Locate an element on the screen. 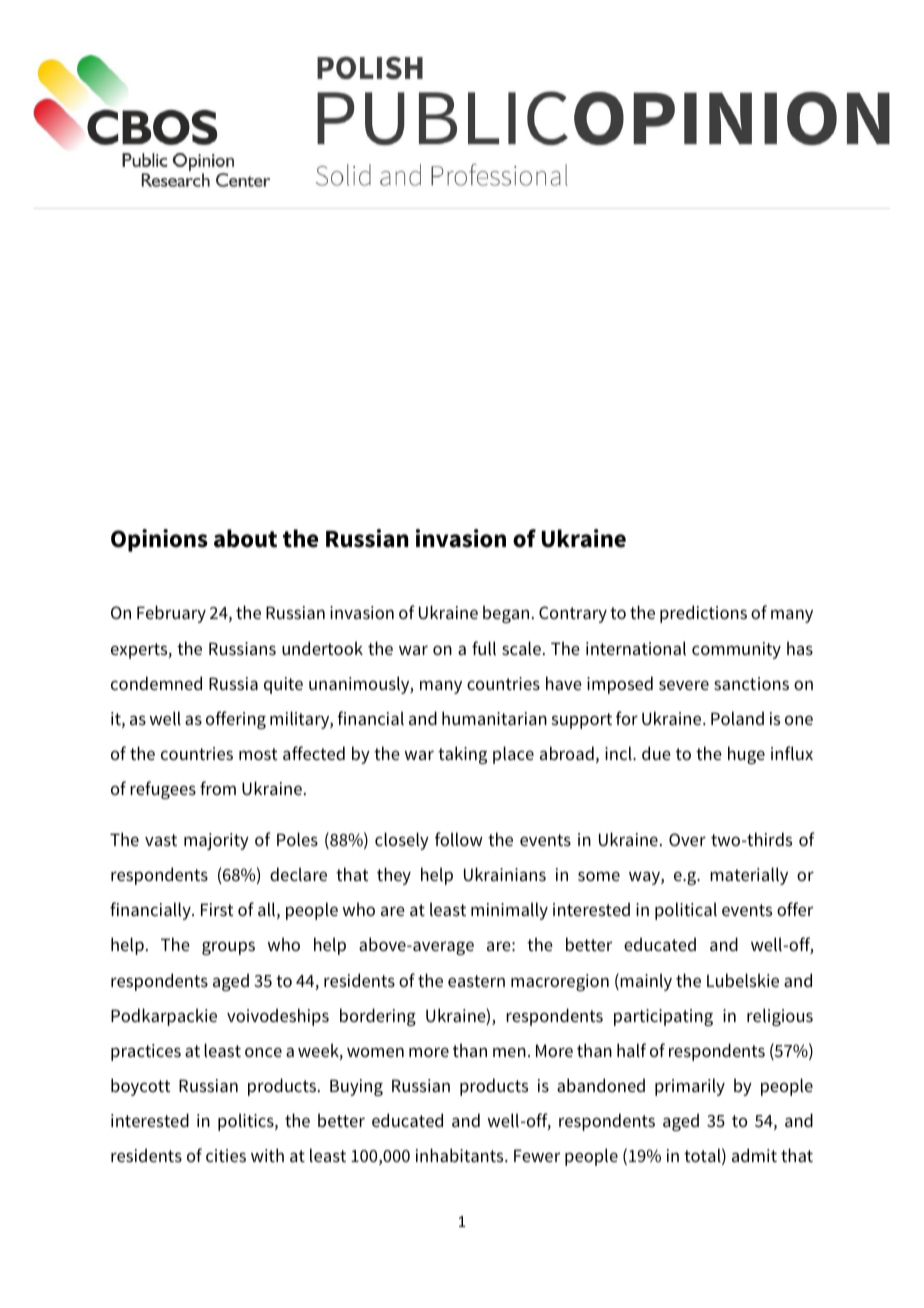 This screenshot has height=1308, width=924. full is located at coordinates (484, 648).
